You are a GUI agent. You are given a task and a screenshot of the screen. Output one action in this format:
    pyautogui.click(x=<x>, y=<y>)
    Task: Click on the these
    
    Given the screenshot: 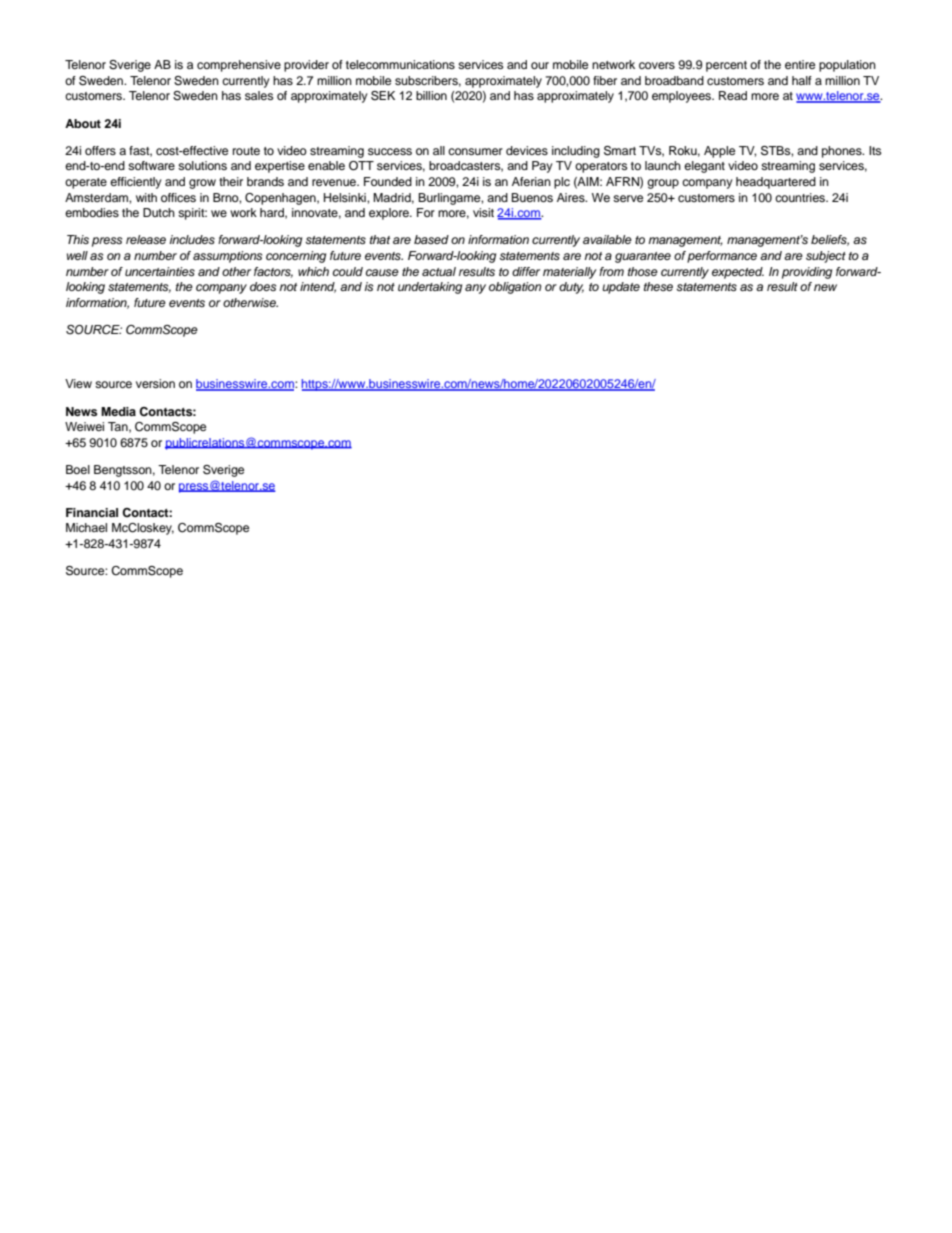 What is the action you would take?
    pyautogui.click(x=658, y=286)
